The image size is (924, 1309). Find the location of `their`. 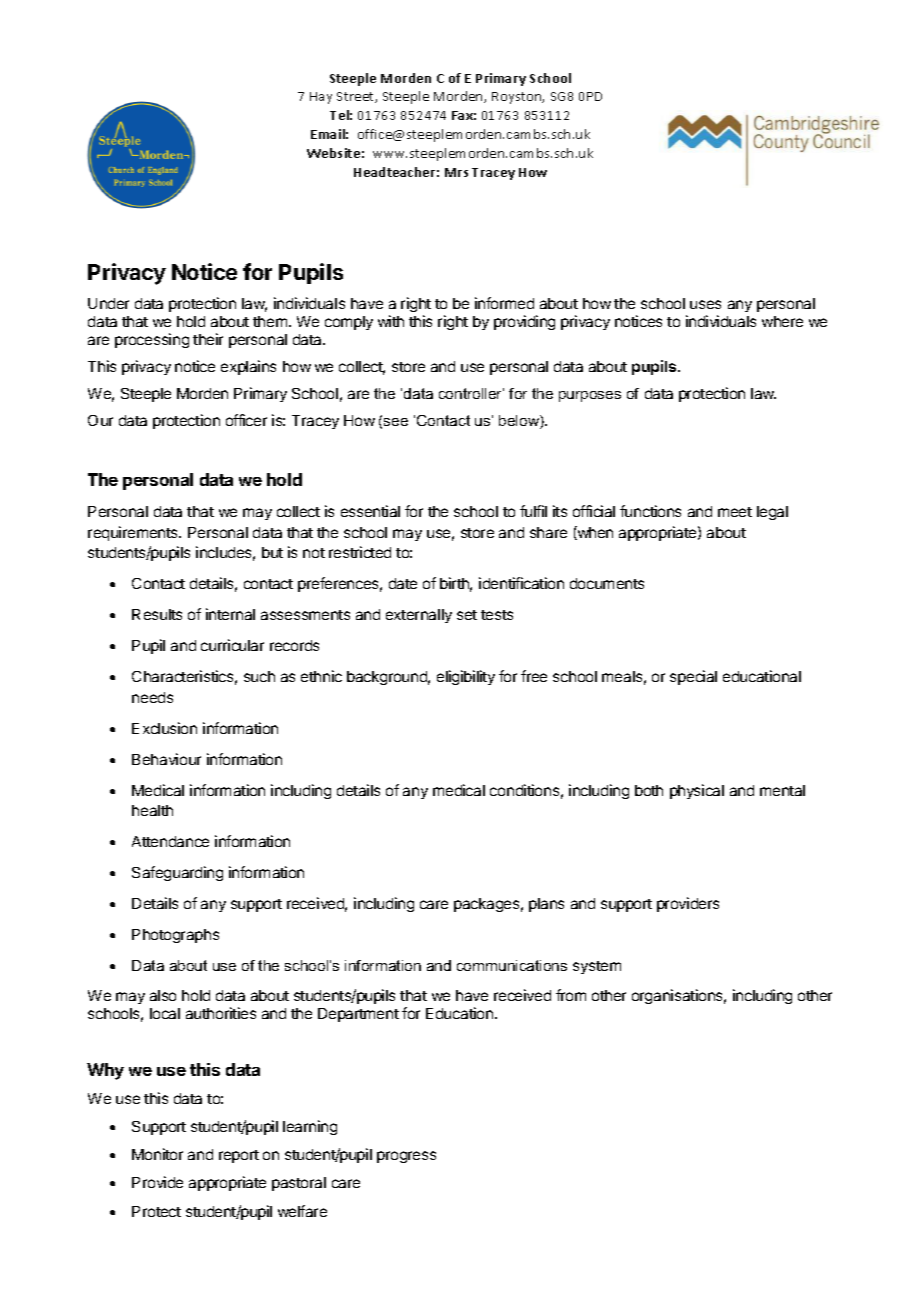

their is located at coordinates (208, 339).
